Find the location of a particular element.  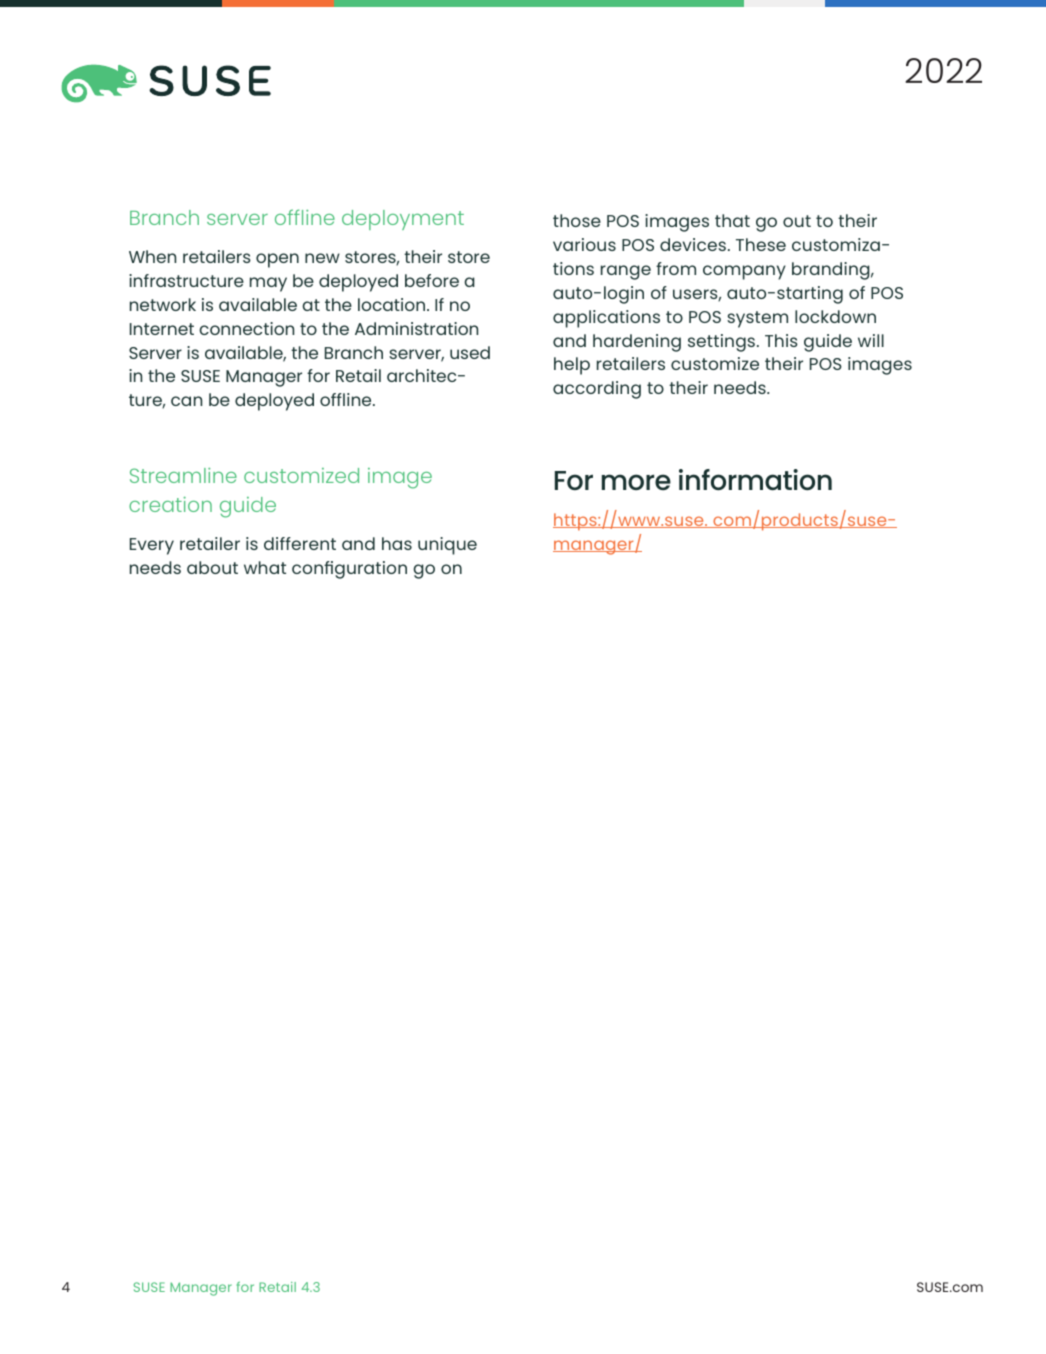

This is located at coordinates (781, 340).
